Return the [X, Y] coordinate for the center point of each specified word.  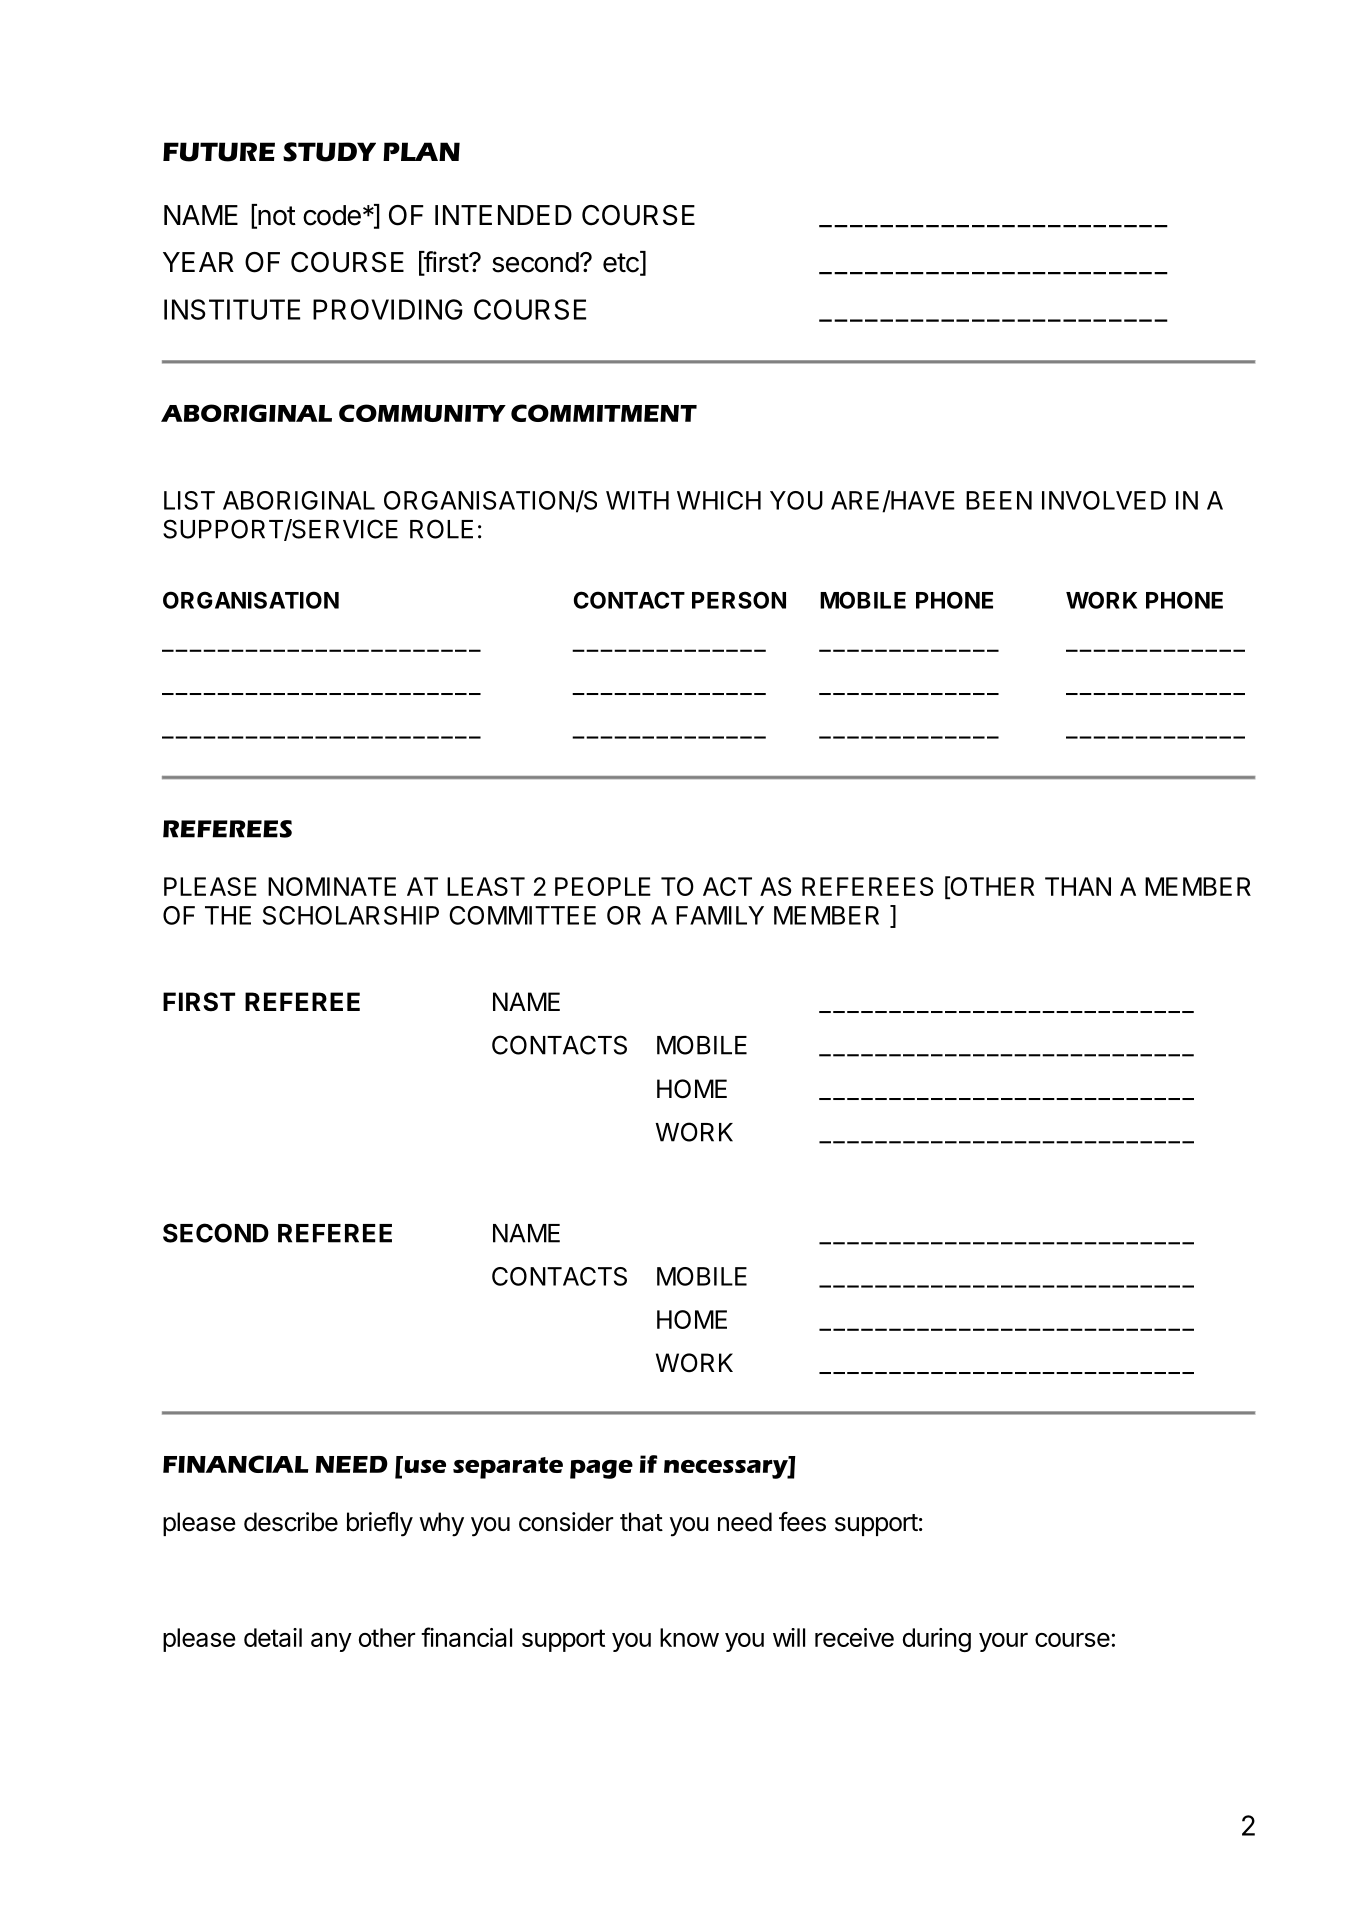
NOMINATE [332, 886]
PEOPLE [603, 886]
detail [273, 1637]
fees [802, 1522]
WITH [637, 500]
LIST [189, 500]
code [332, 215]
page [601, 1469]
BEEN [999, 500]
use [424, 1465]
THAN [1078, 886]
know [689, 1637]
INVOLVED [1104, 500]
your [1003, 1642]
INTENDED [503, 215]
